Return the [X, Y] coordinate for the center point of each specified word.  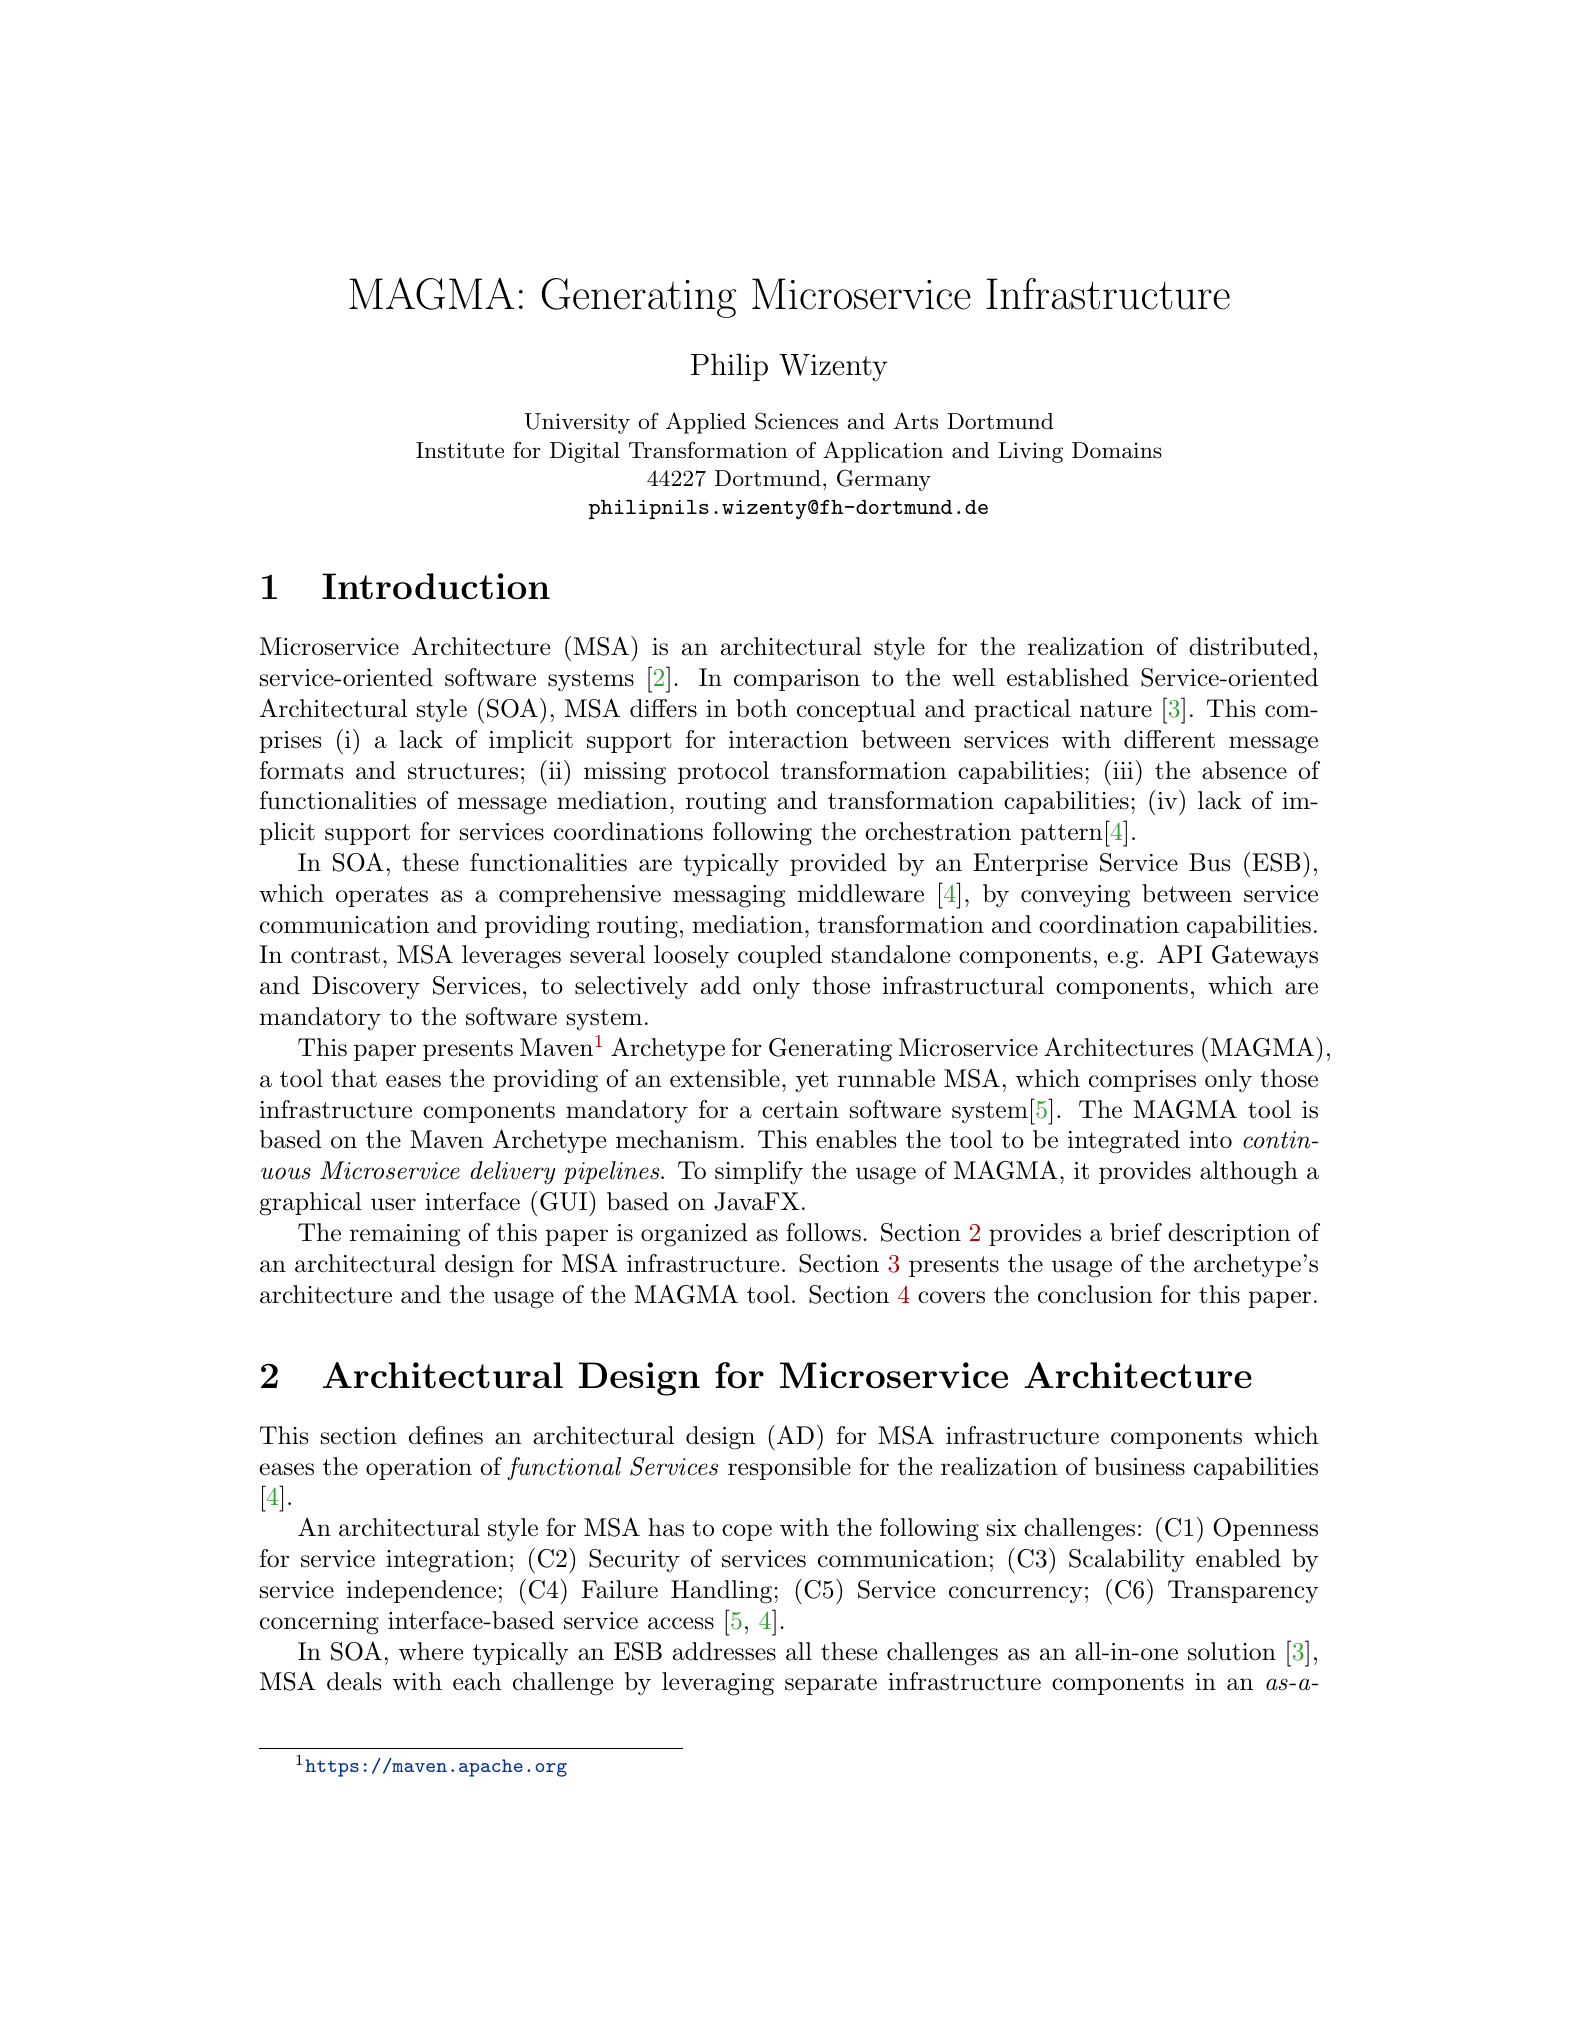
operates [382, 896]
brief [1136, 1232]
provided [838, 864]
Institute [460, 450]
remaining [405, 1235]
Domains [1117, 450]
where [430, 1651]
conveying [1075, 896]
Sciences [796, 421]
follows [823, 1232]
